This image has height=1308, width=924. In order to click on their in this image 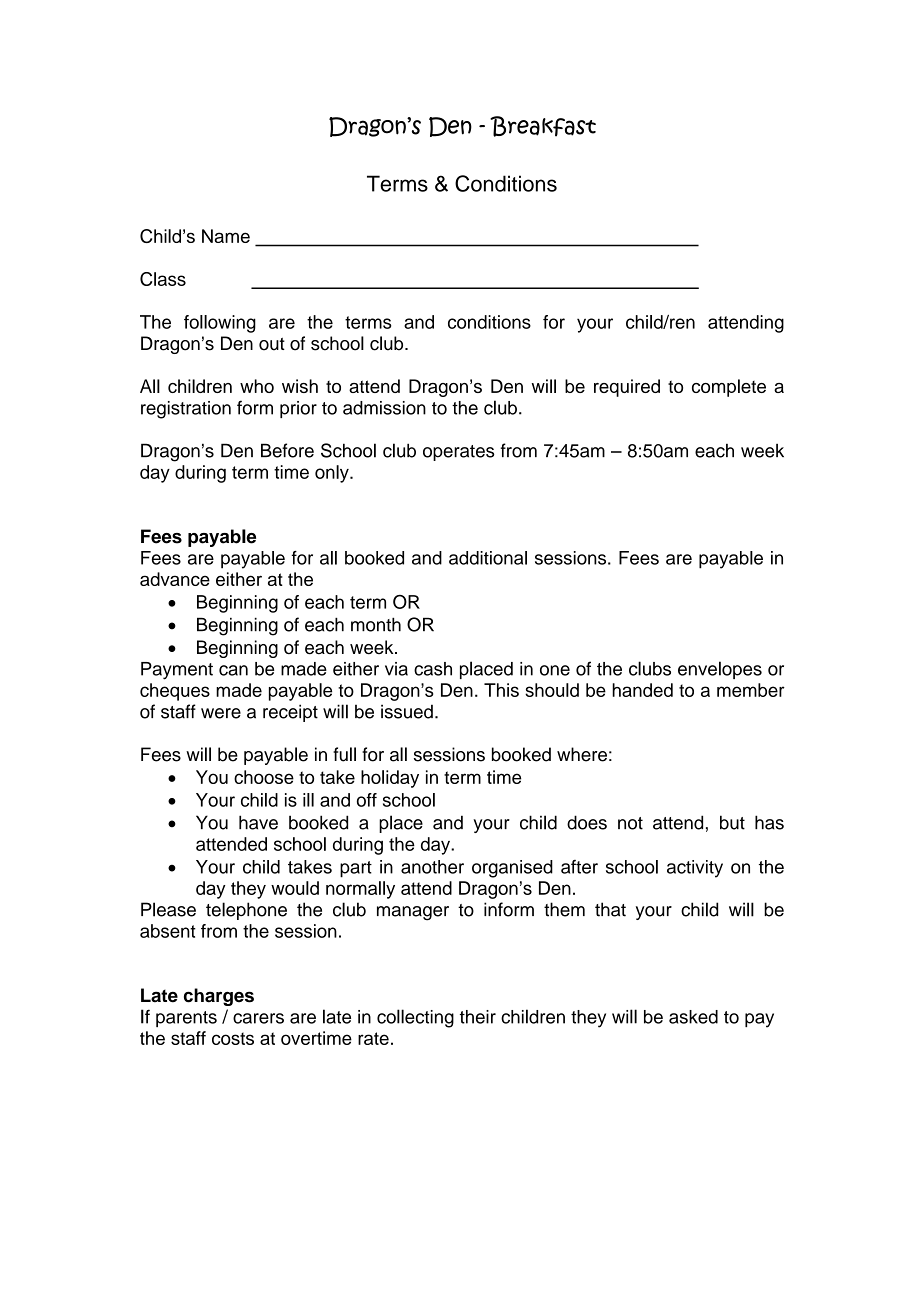, I will do `click(478, 1017)`.
